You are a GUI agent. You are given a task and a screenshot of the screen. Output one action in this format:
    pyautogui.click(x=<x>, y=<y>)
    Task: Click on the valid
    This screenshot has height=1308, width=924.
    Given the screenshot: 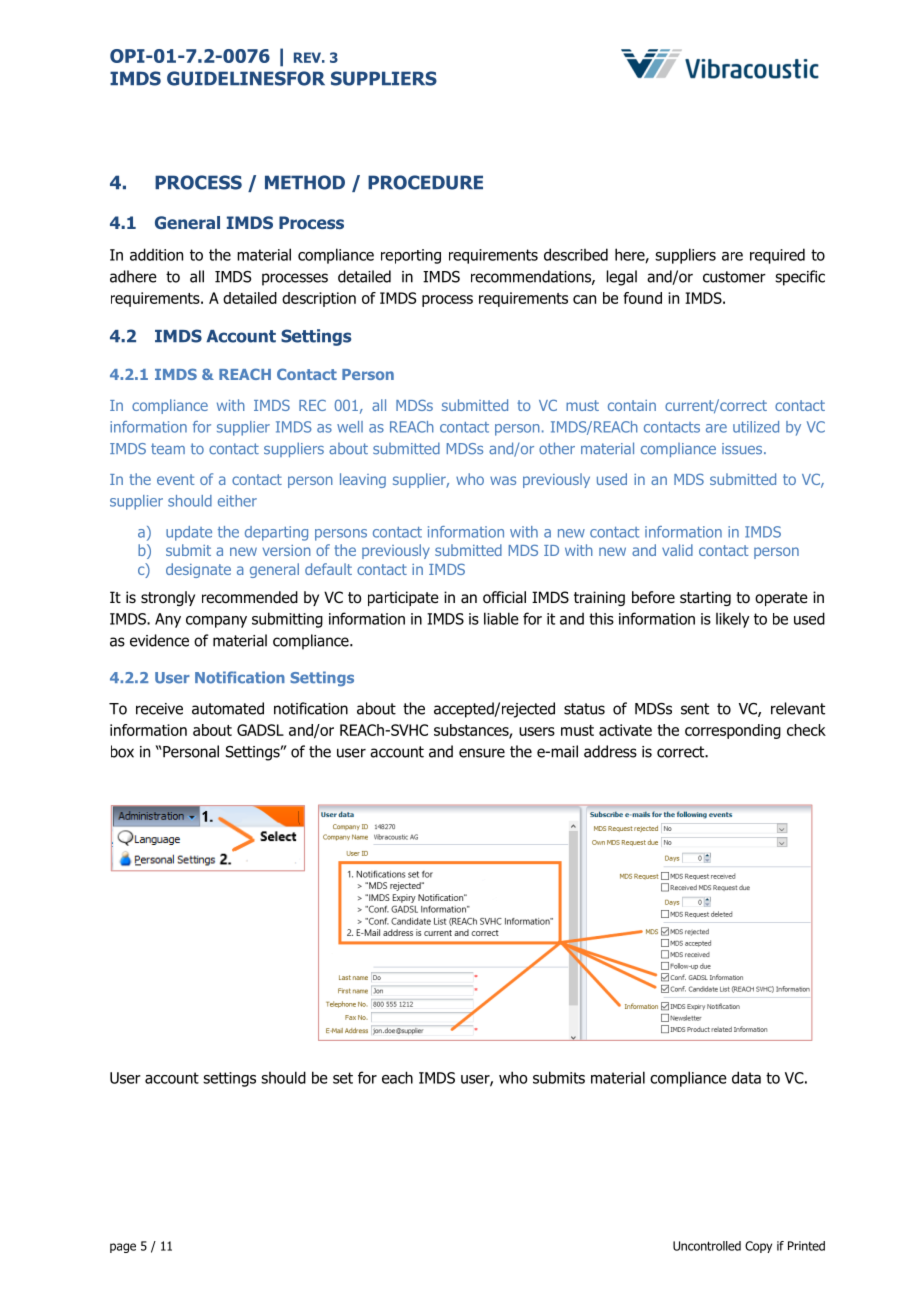 What is the action you would take?
    pyautogui.click(x=677, y=550)
